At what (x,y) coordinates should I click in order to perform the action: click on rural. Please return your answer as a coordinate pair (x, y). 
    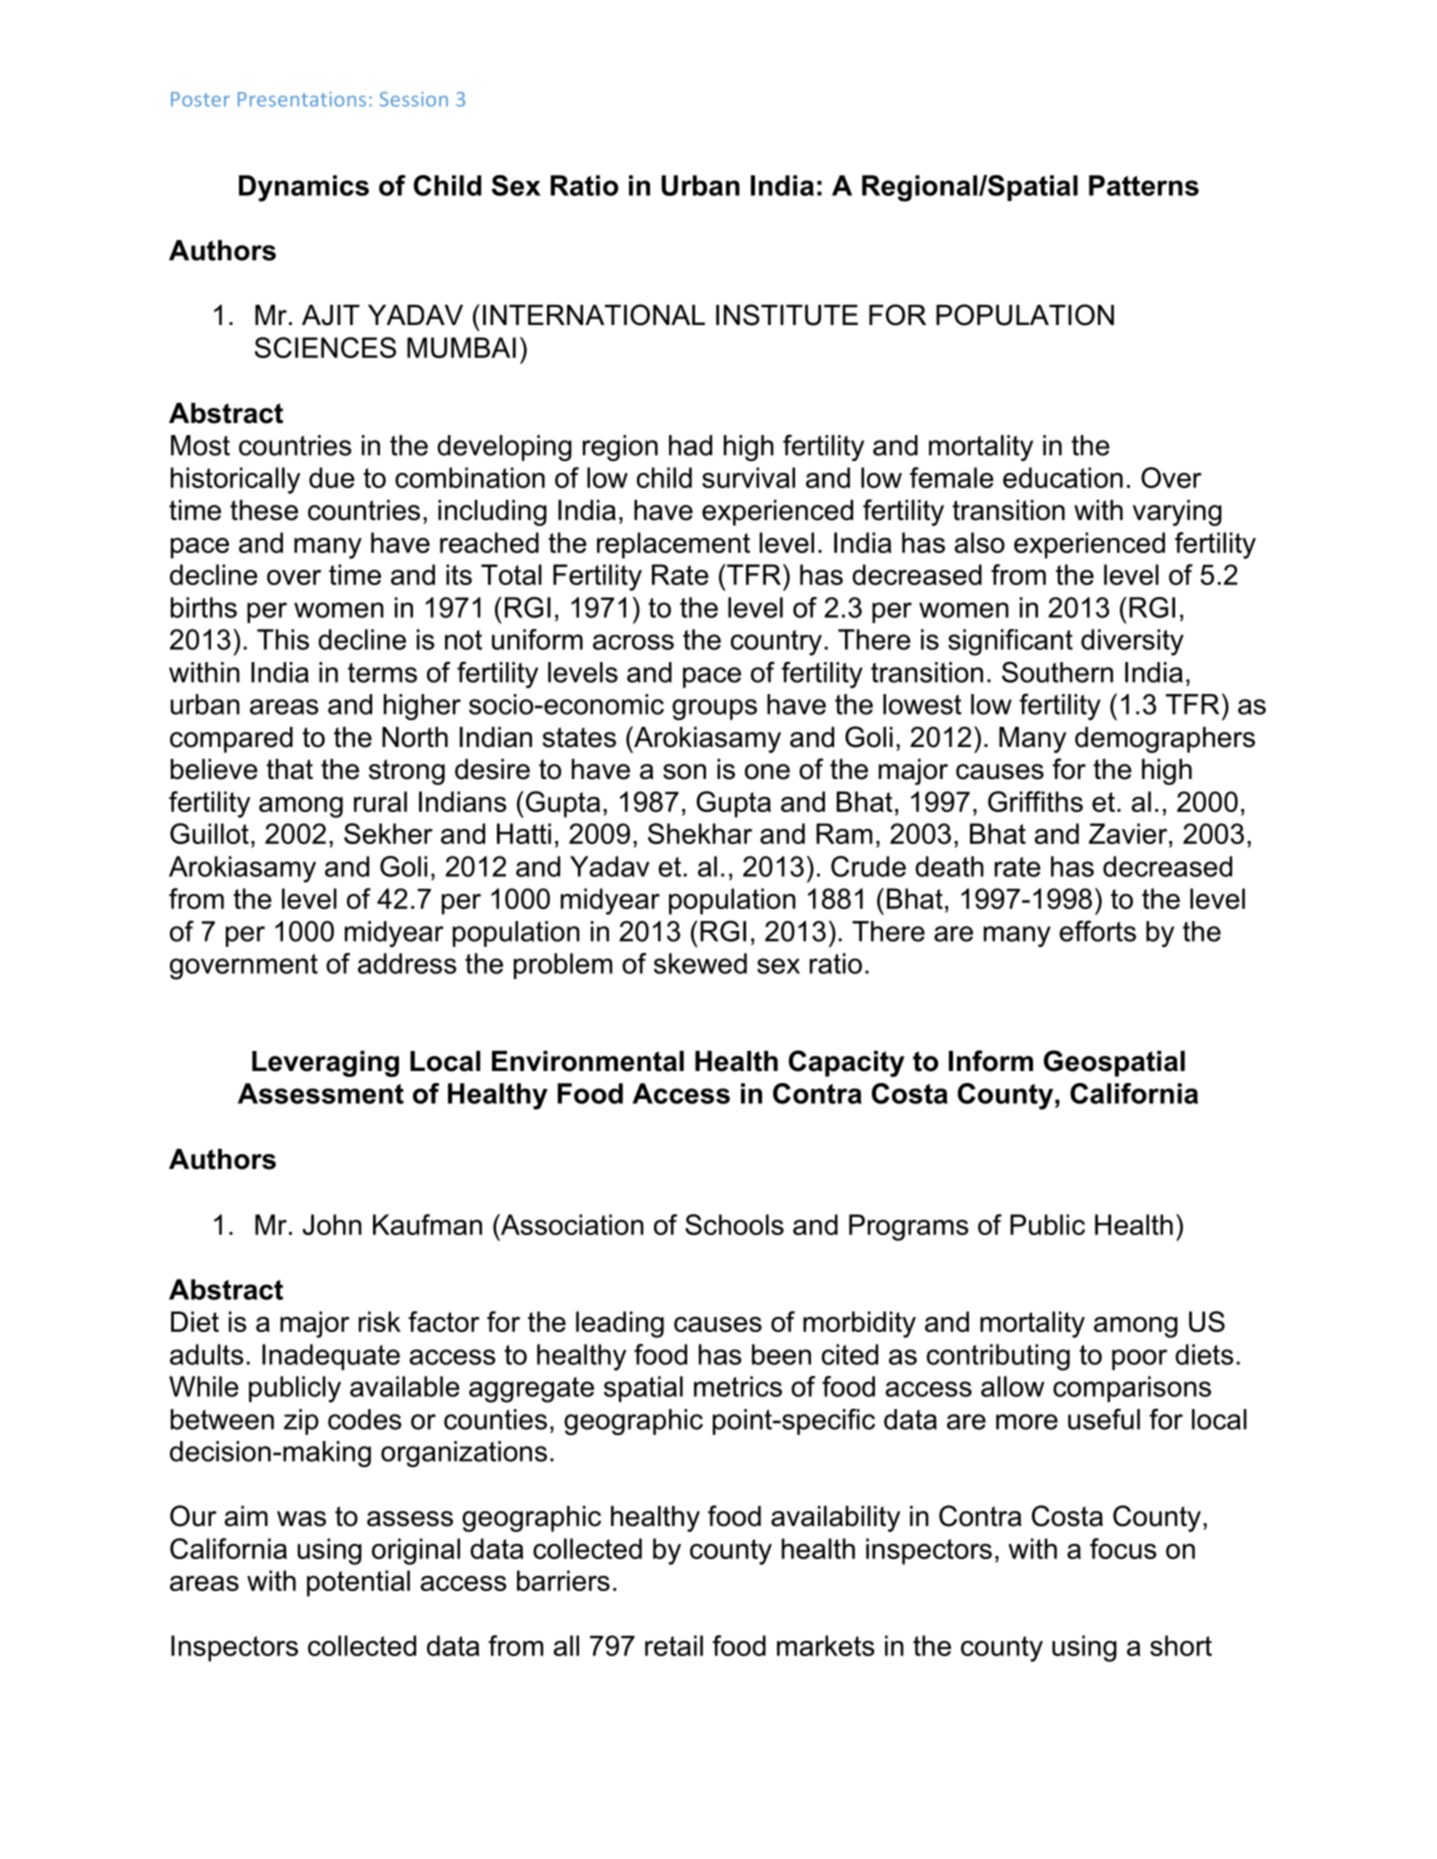
    Looking at the image, I should click on (380, 801).
